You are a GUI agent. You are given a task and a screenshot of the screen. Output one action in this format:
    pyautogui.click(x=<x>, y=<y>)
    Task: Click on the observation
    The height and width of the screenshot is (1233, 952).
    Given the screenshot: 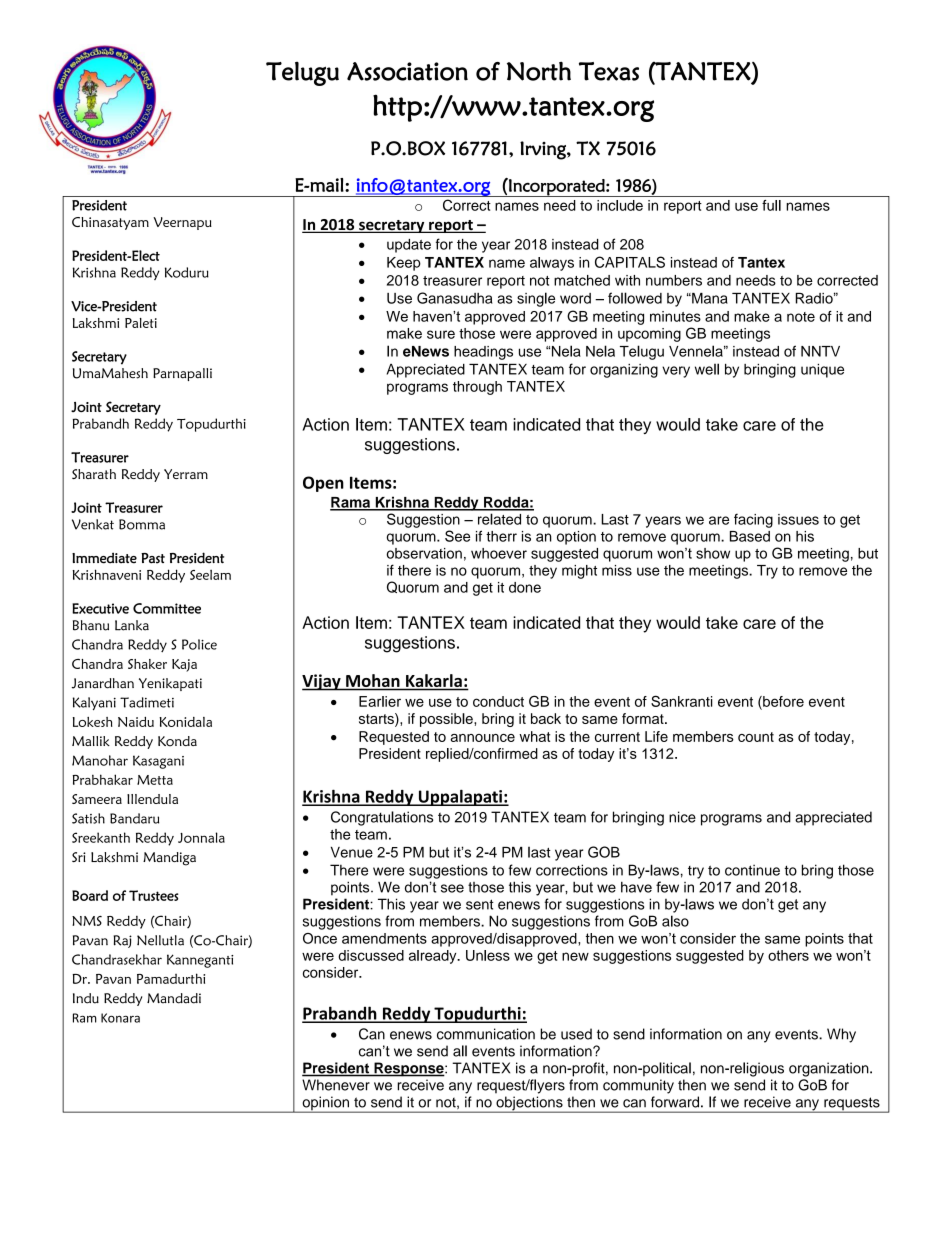 What is the action you would take?
    pyautogui.click(x=424, y=553)
